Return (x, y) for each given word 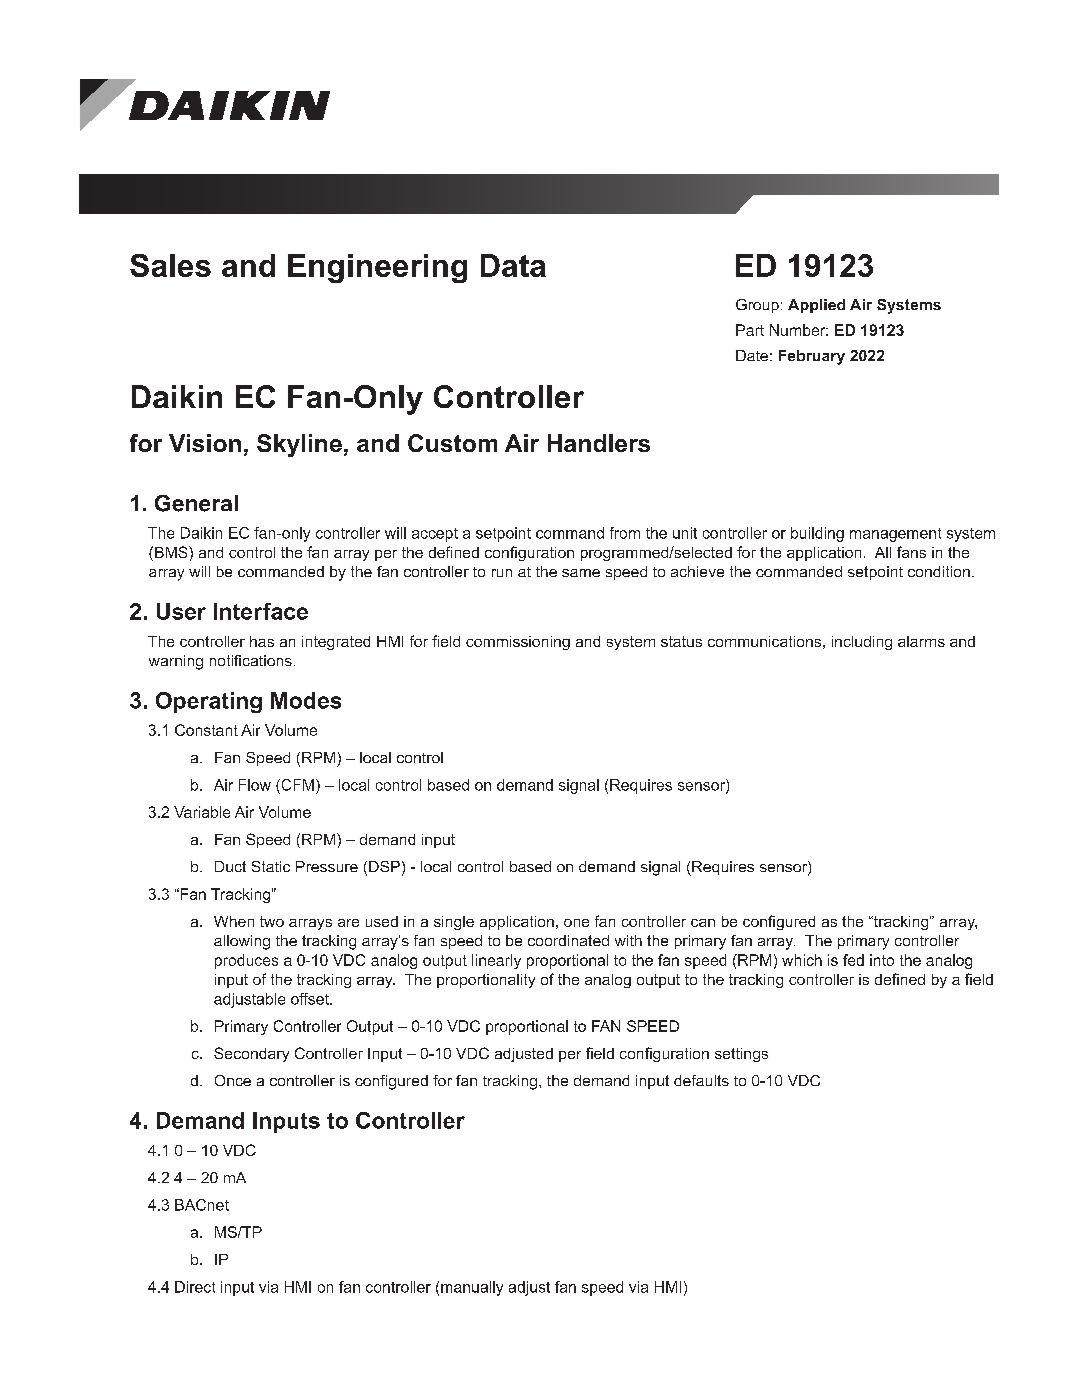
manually (472, 1288)
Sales (170, 265)
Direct (195, 1287)
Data (513, 265)
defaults (701, 1080)
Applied (816, 306)
